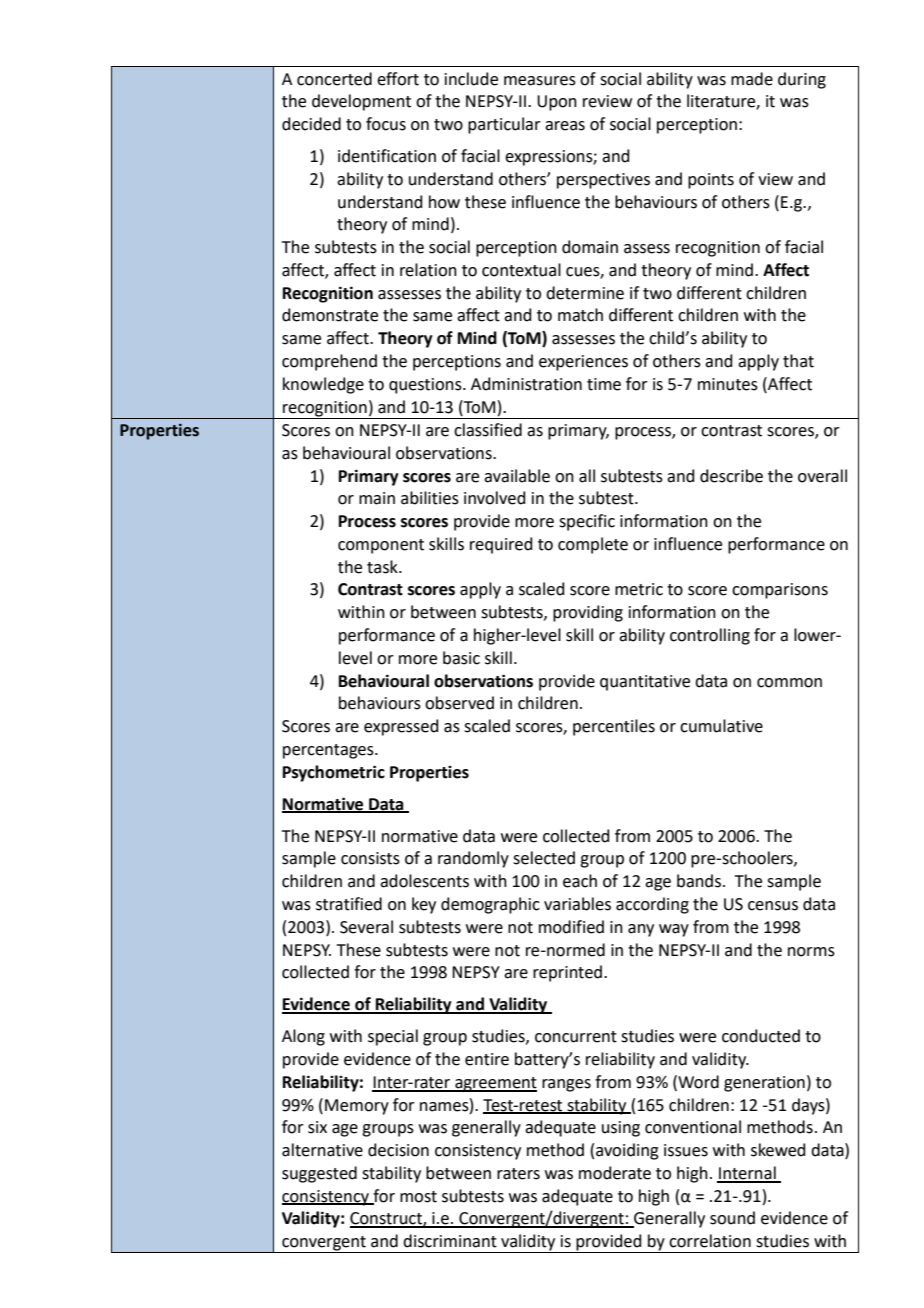 The image size is (924, 1308). Describe the element at coordinates (370, 858) in the screenshot. I see `consists` at that location.
